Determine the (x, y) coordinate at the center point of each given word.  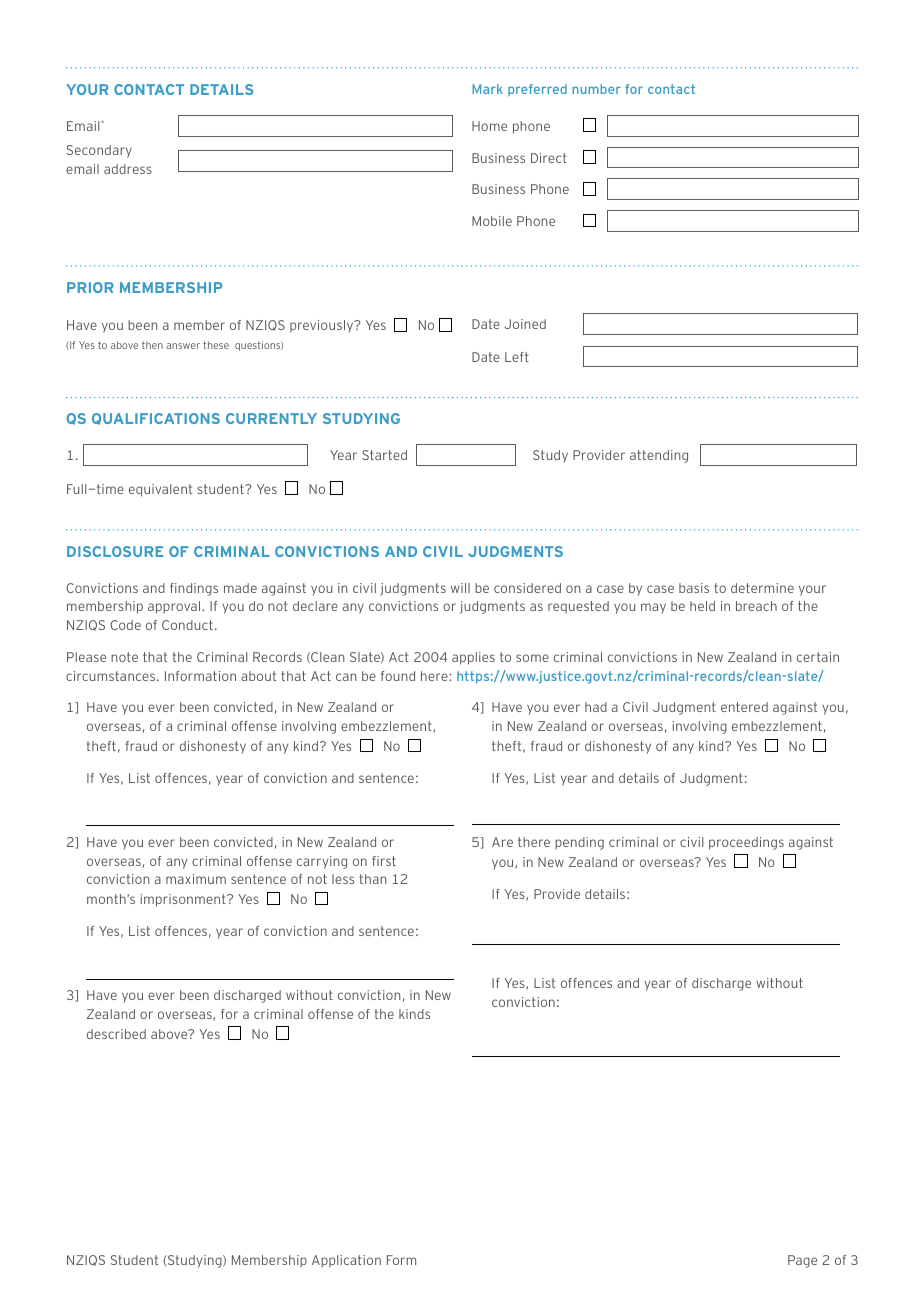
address (128, 169)
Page (802, 1261)
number (596, 89)
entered (744, 707)
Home (489, 126)
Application (346, 1261)
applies (473, 658)
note (124, 657)
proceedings (746, 843)
